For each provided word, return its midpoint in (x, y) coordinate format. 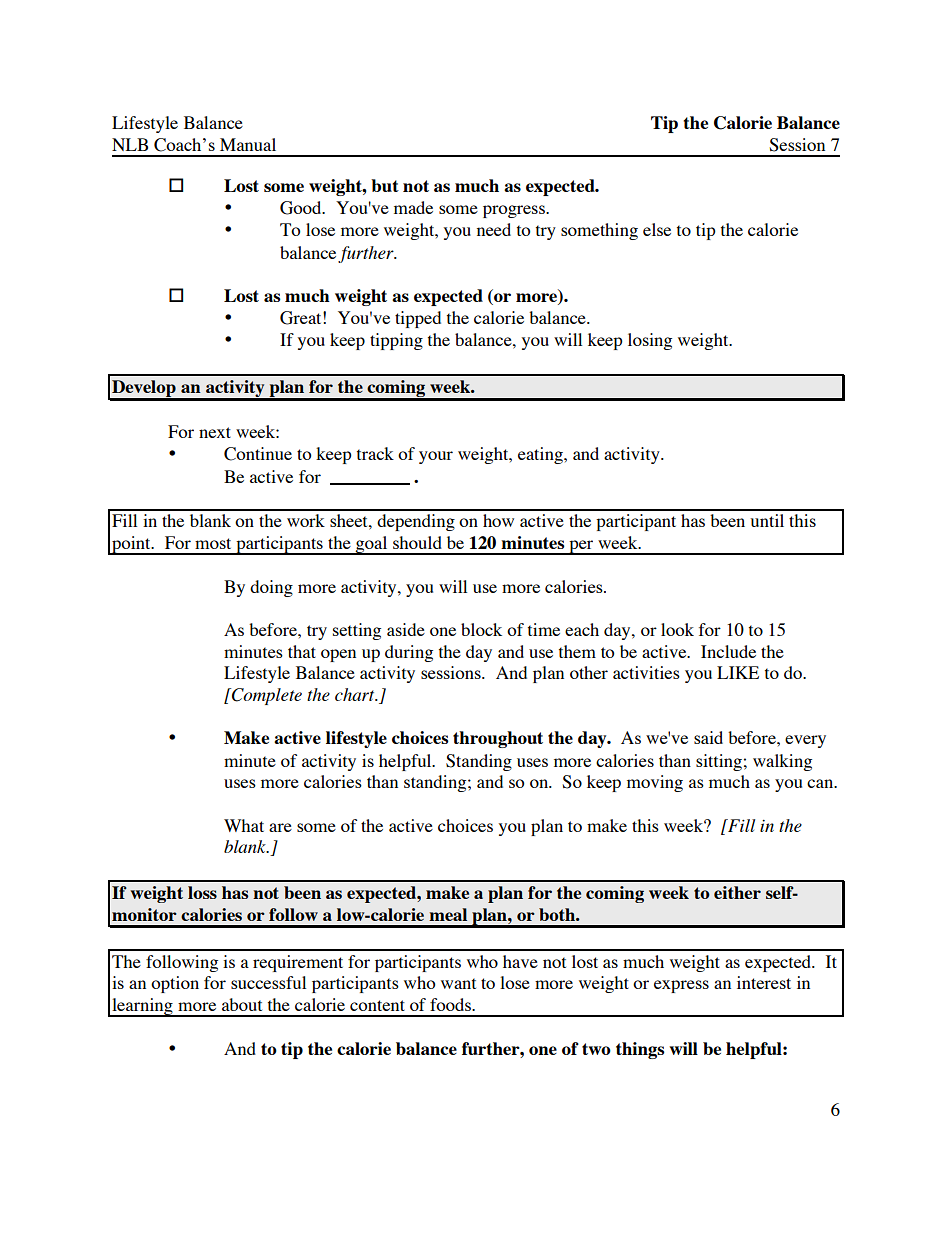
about (242, 1004)
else (657, 229)
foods (451, 1004)
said (708, 737)
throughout (498, 739)
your (436, 457)
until (767, 520)
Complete (266, 696)
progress (515, 211)
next (215, 432)
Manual (248, 144)
